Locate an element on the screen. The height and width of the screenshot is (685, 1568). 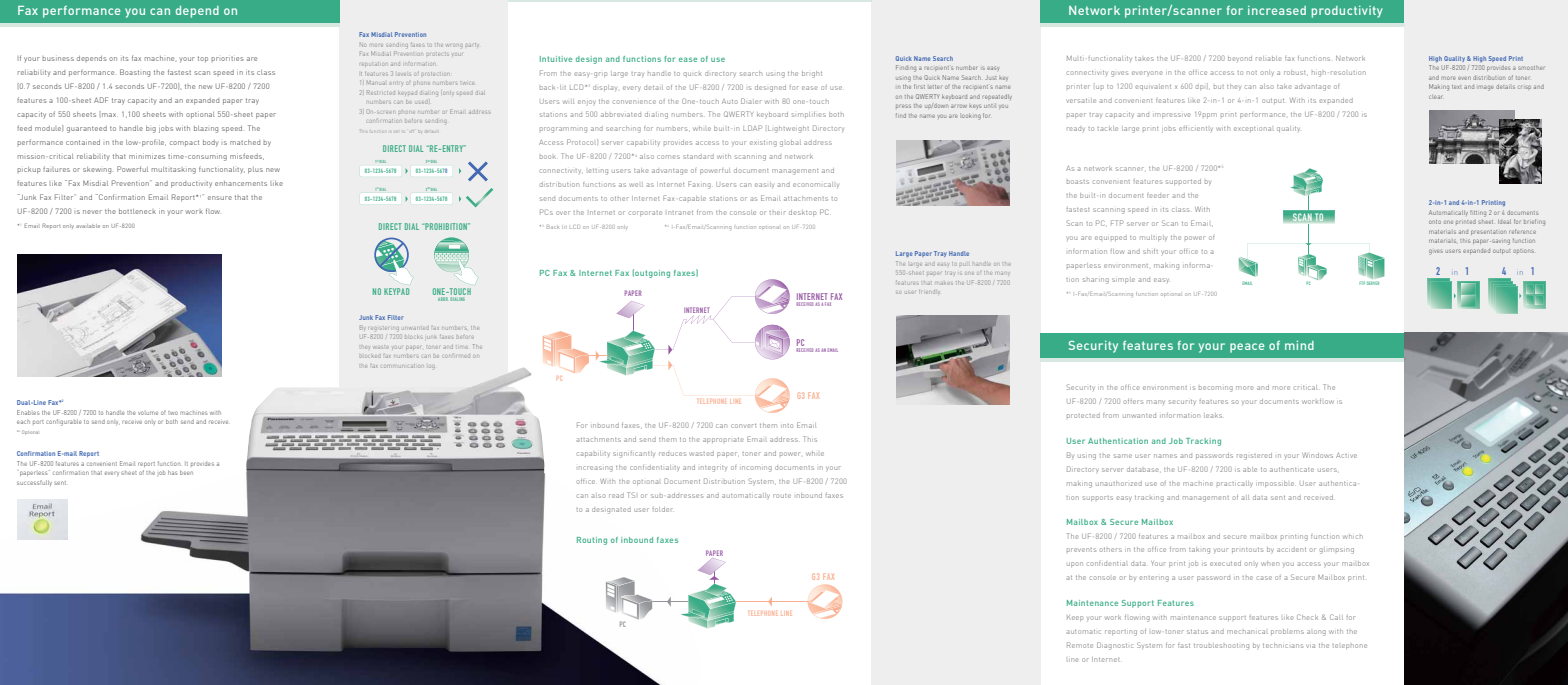
Routing is located at coordinates (592, 541).
